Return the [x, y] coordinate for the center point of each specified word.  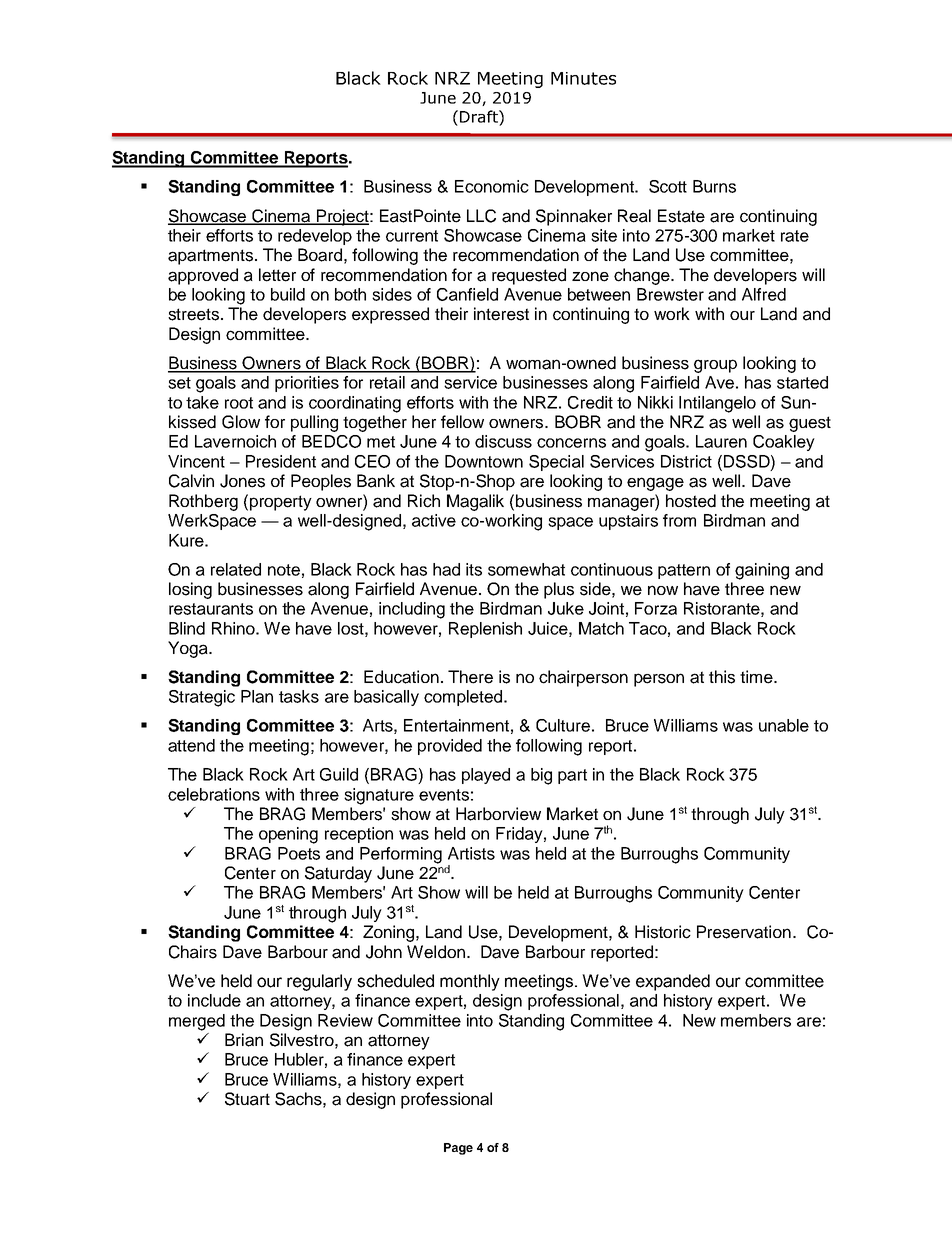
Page [458, 1149]
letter [277, 275]
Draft [480, 116]
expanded [673, 982]
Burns [714, 186]
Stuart [247, 1099]
